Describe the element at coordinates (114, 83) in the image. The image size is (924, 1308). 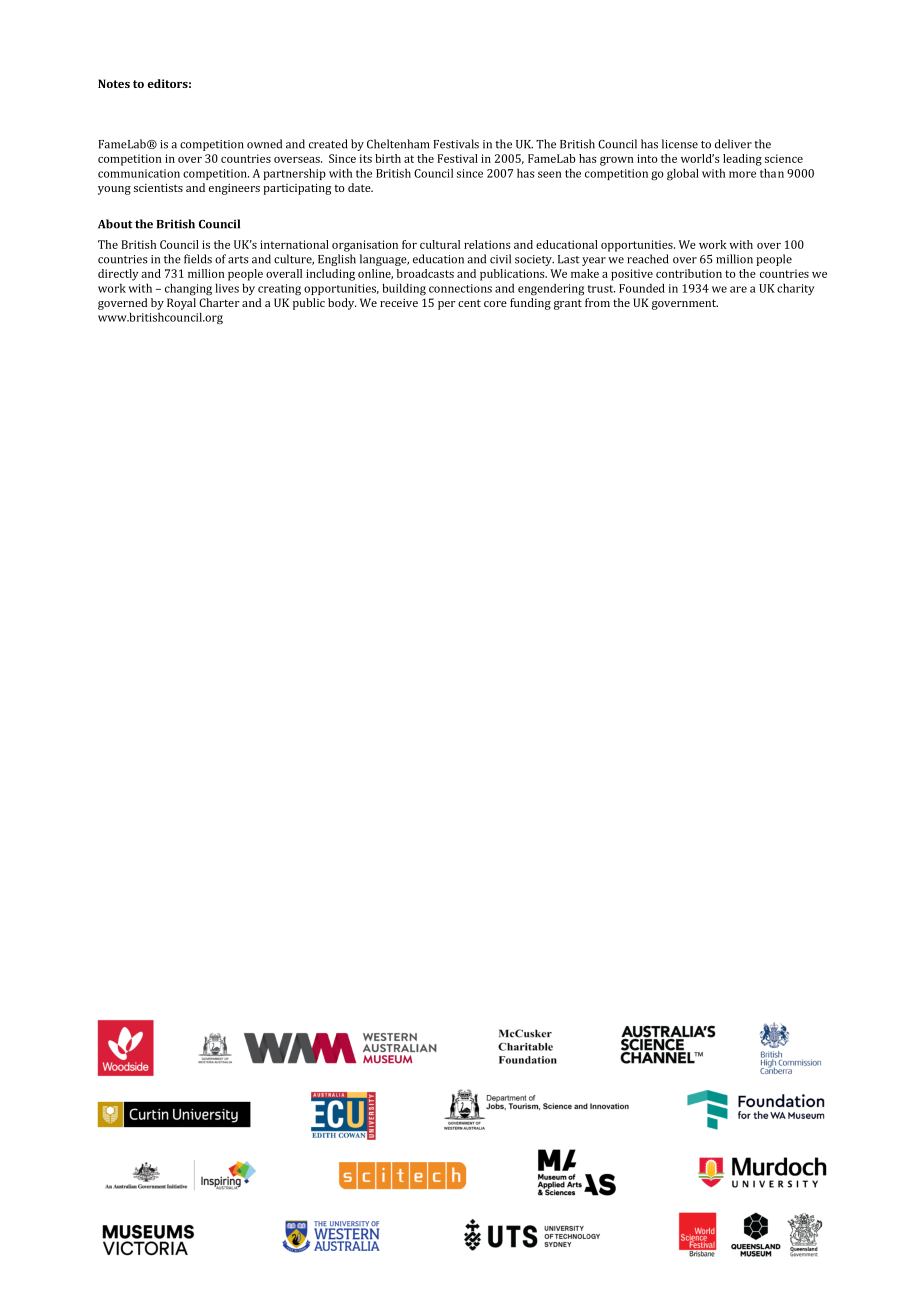
I see `Notes` at that location.
